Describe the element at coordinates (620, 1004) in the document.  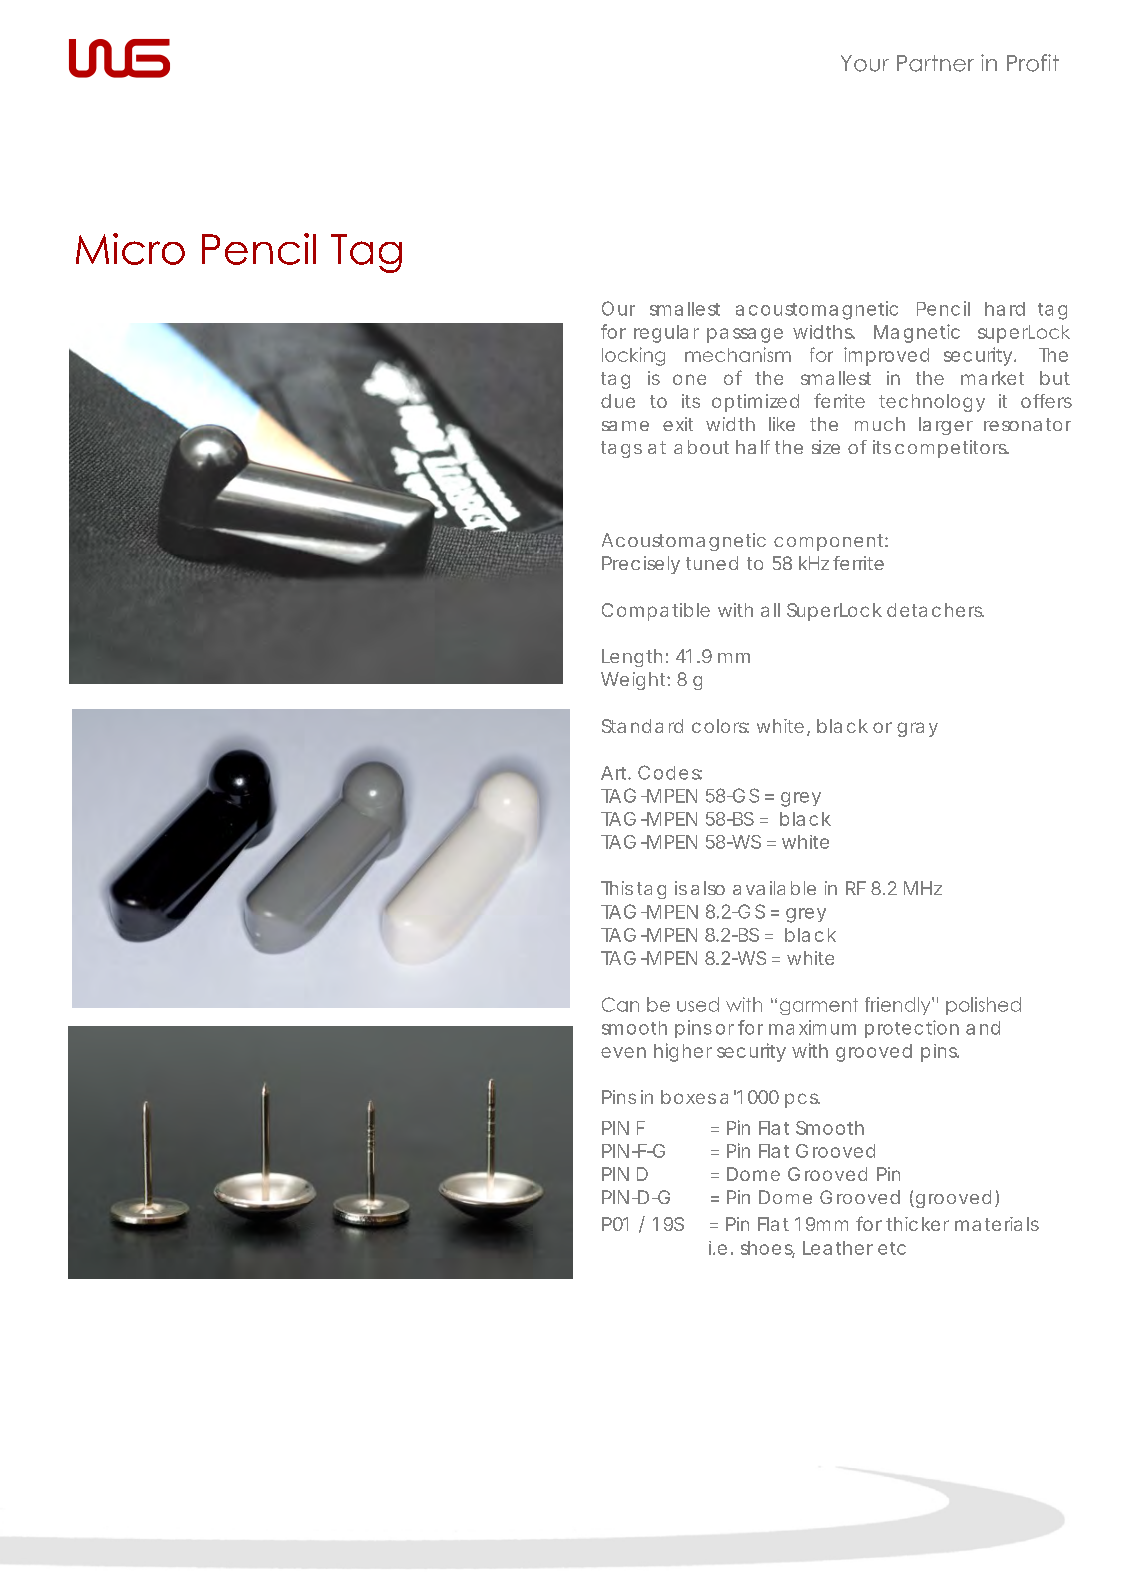
I see `Can` at that location.
